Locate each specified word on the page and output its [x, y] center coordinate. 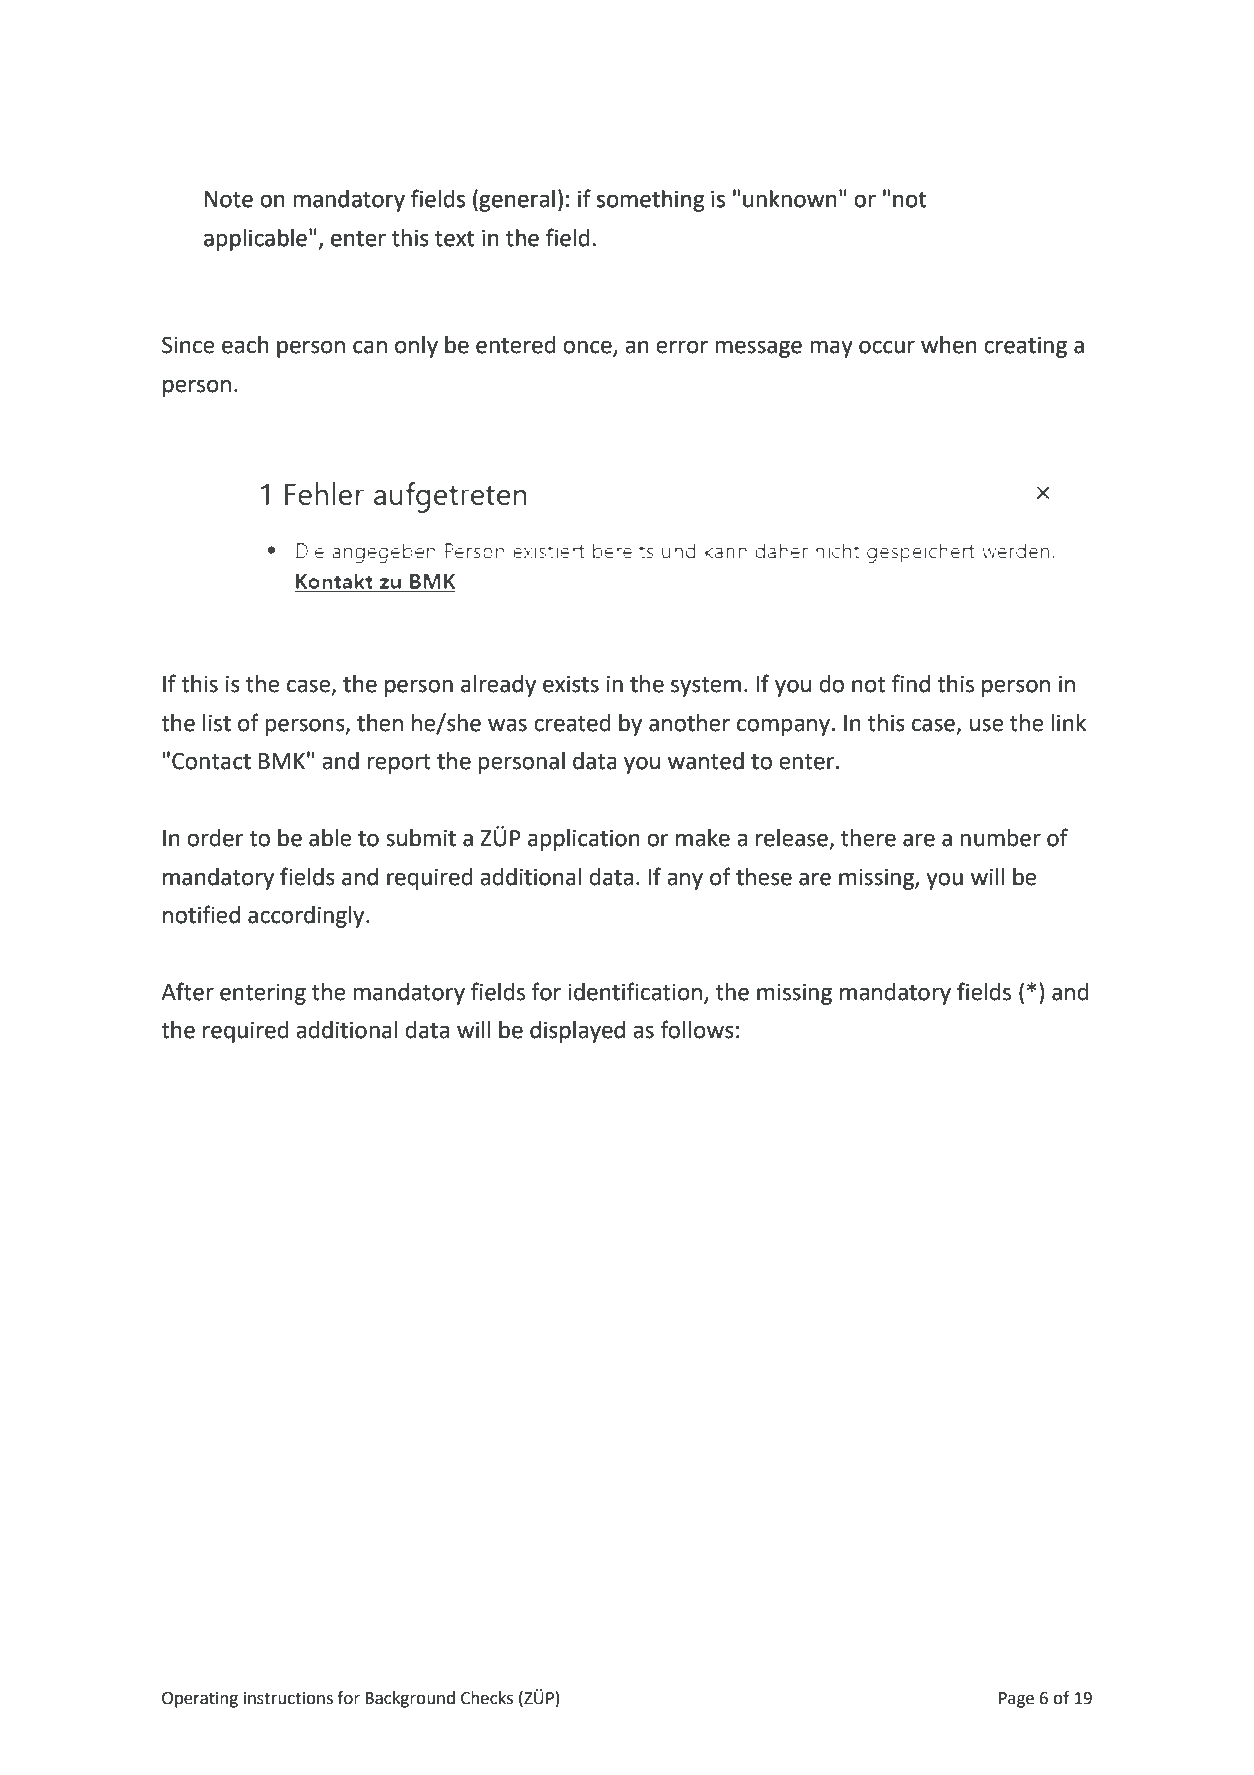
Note [229, 199]
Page [1016, 1700]
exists [571, 684]
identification [635, 991]
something [650, 201]
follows [697, 1029]
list [217, 723]
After [187, 991]
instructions [288, 1698]
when [949, 345]
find [911, 683]
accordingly [307, 917]
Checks [487, 1698]
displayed [577, 1032]
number [1000, 838]
